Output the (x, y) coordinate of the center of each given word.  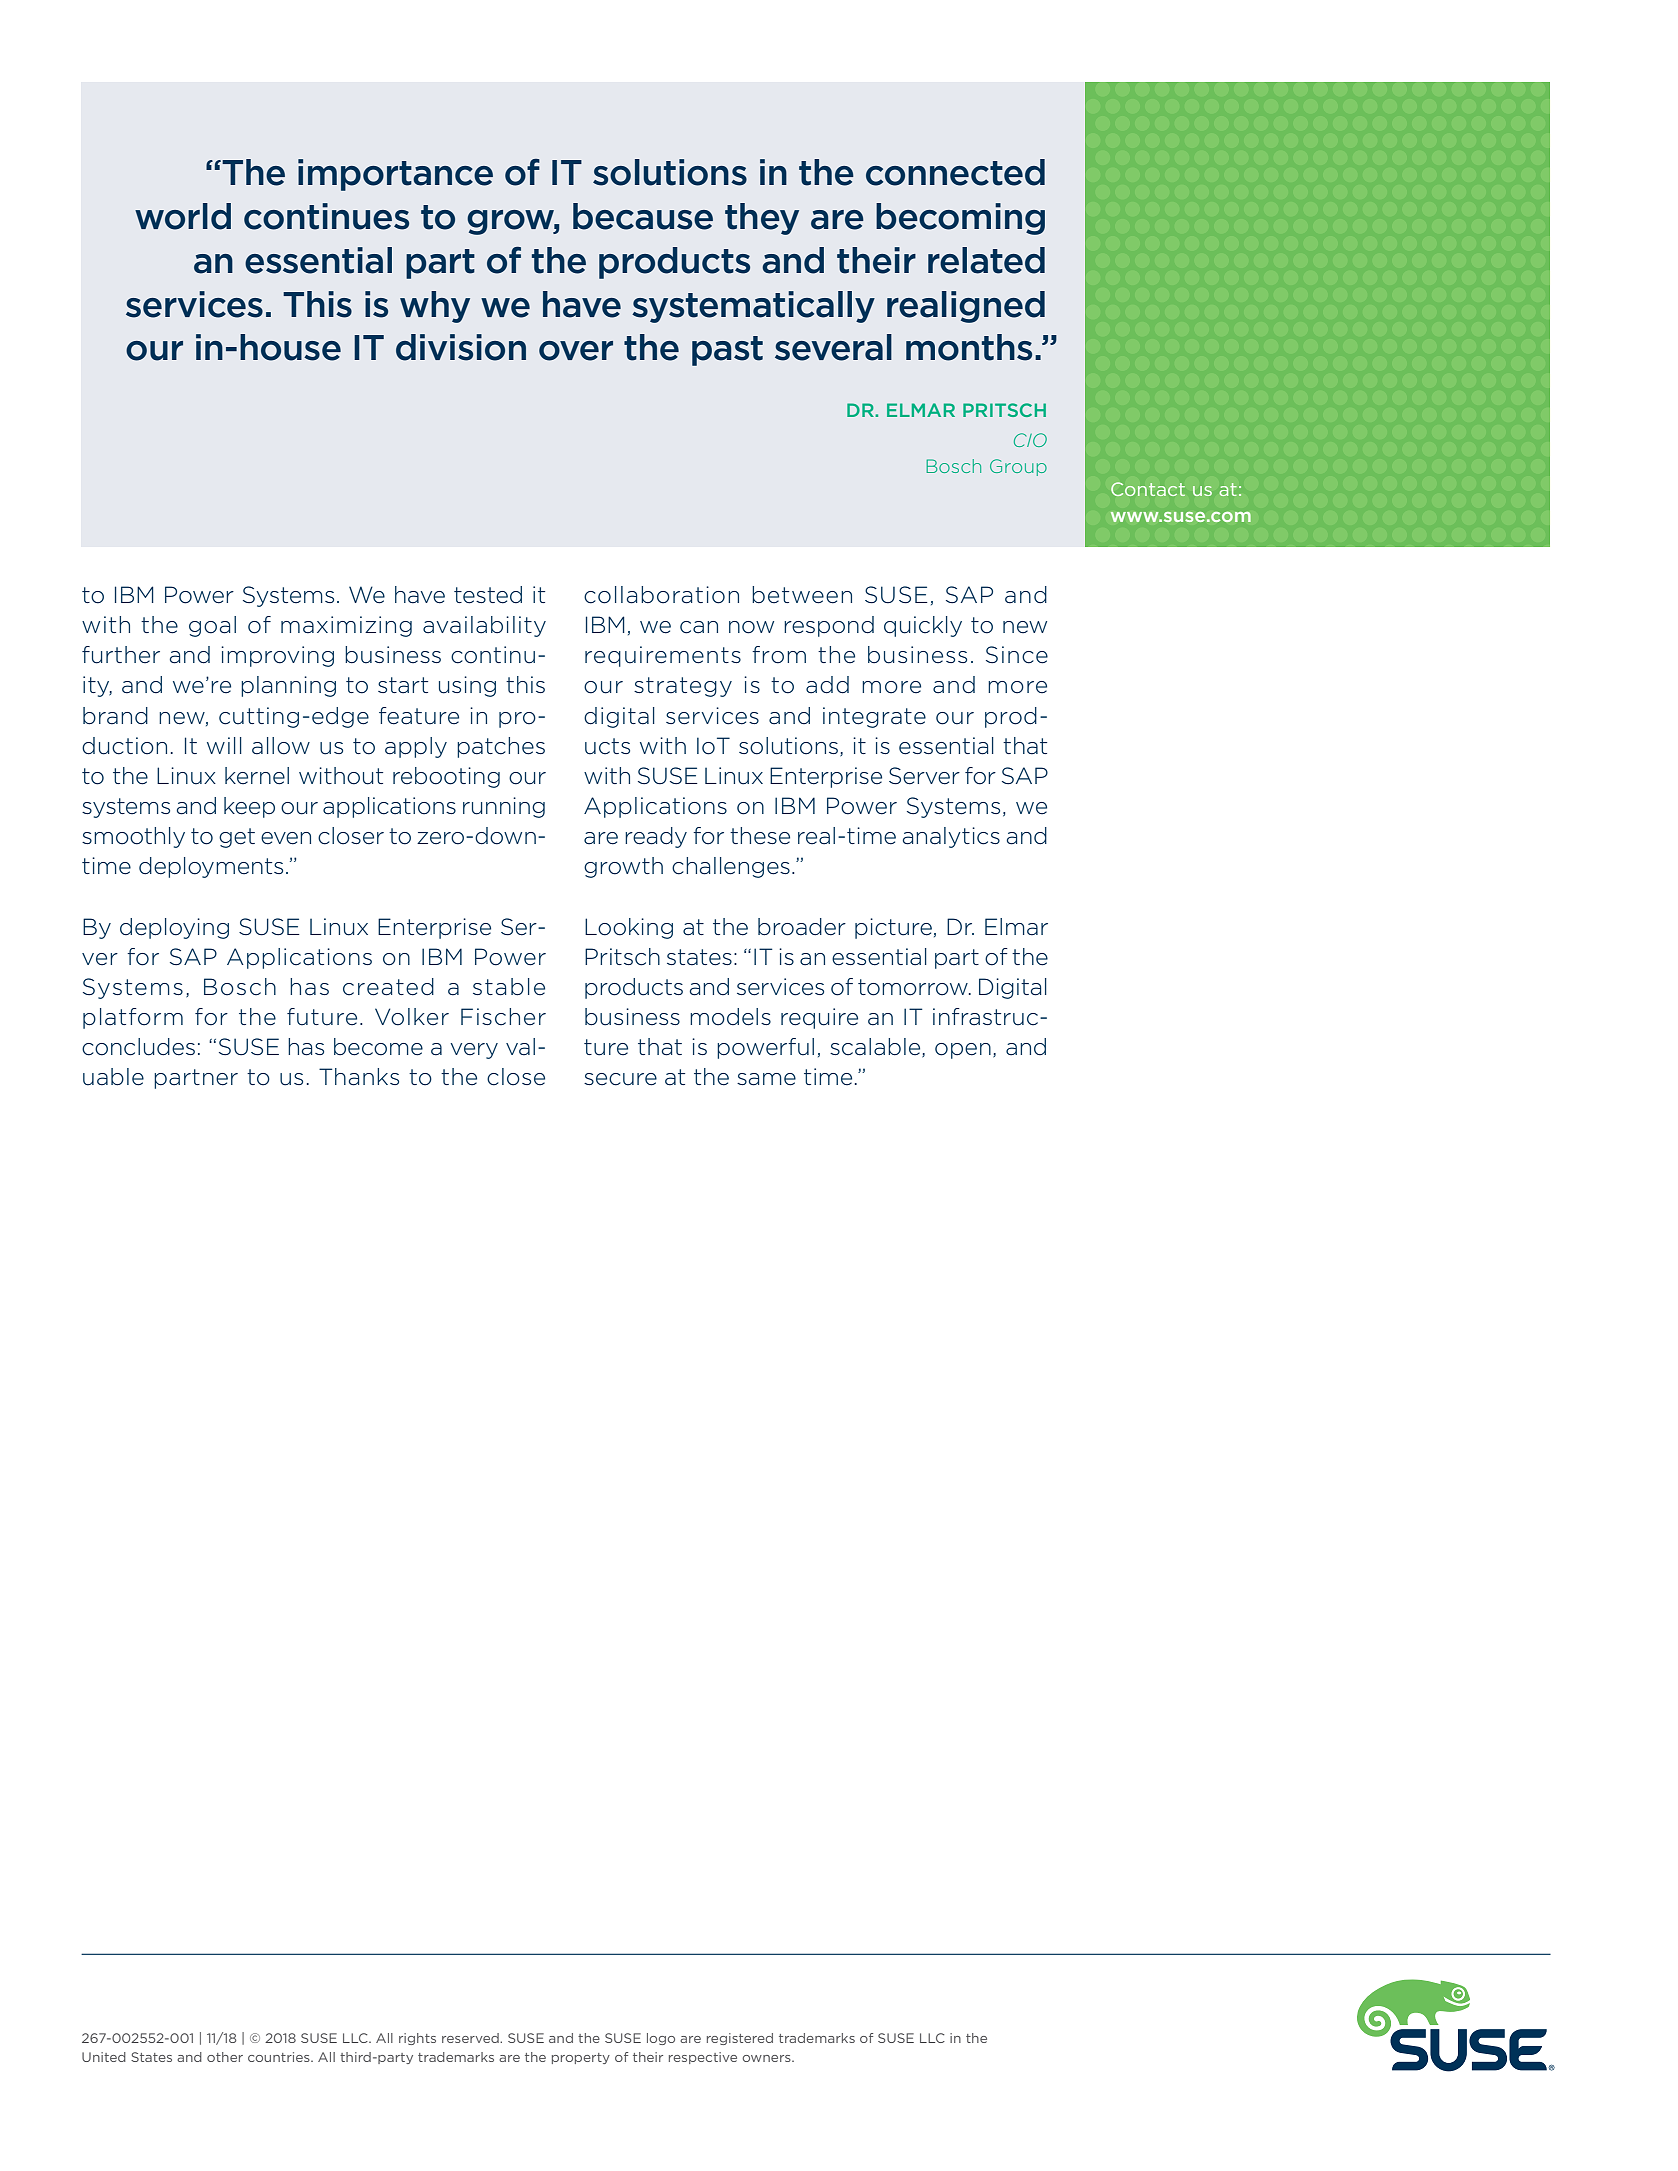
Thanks (359, 1077)
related (986, 260)
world (183, 216)
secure (620, 1079)
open (963, 1051)
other (225, 2057)
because (643, 216)
